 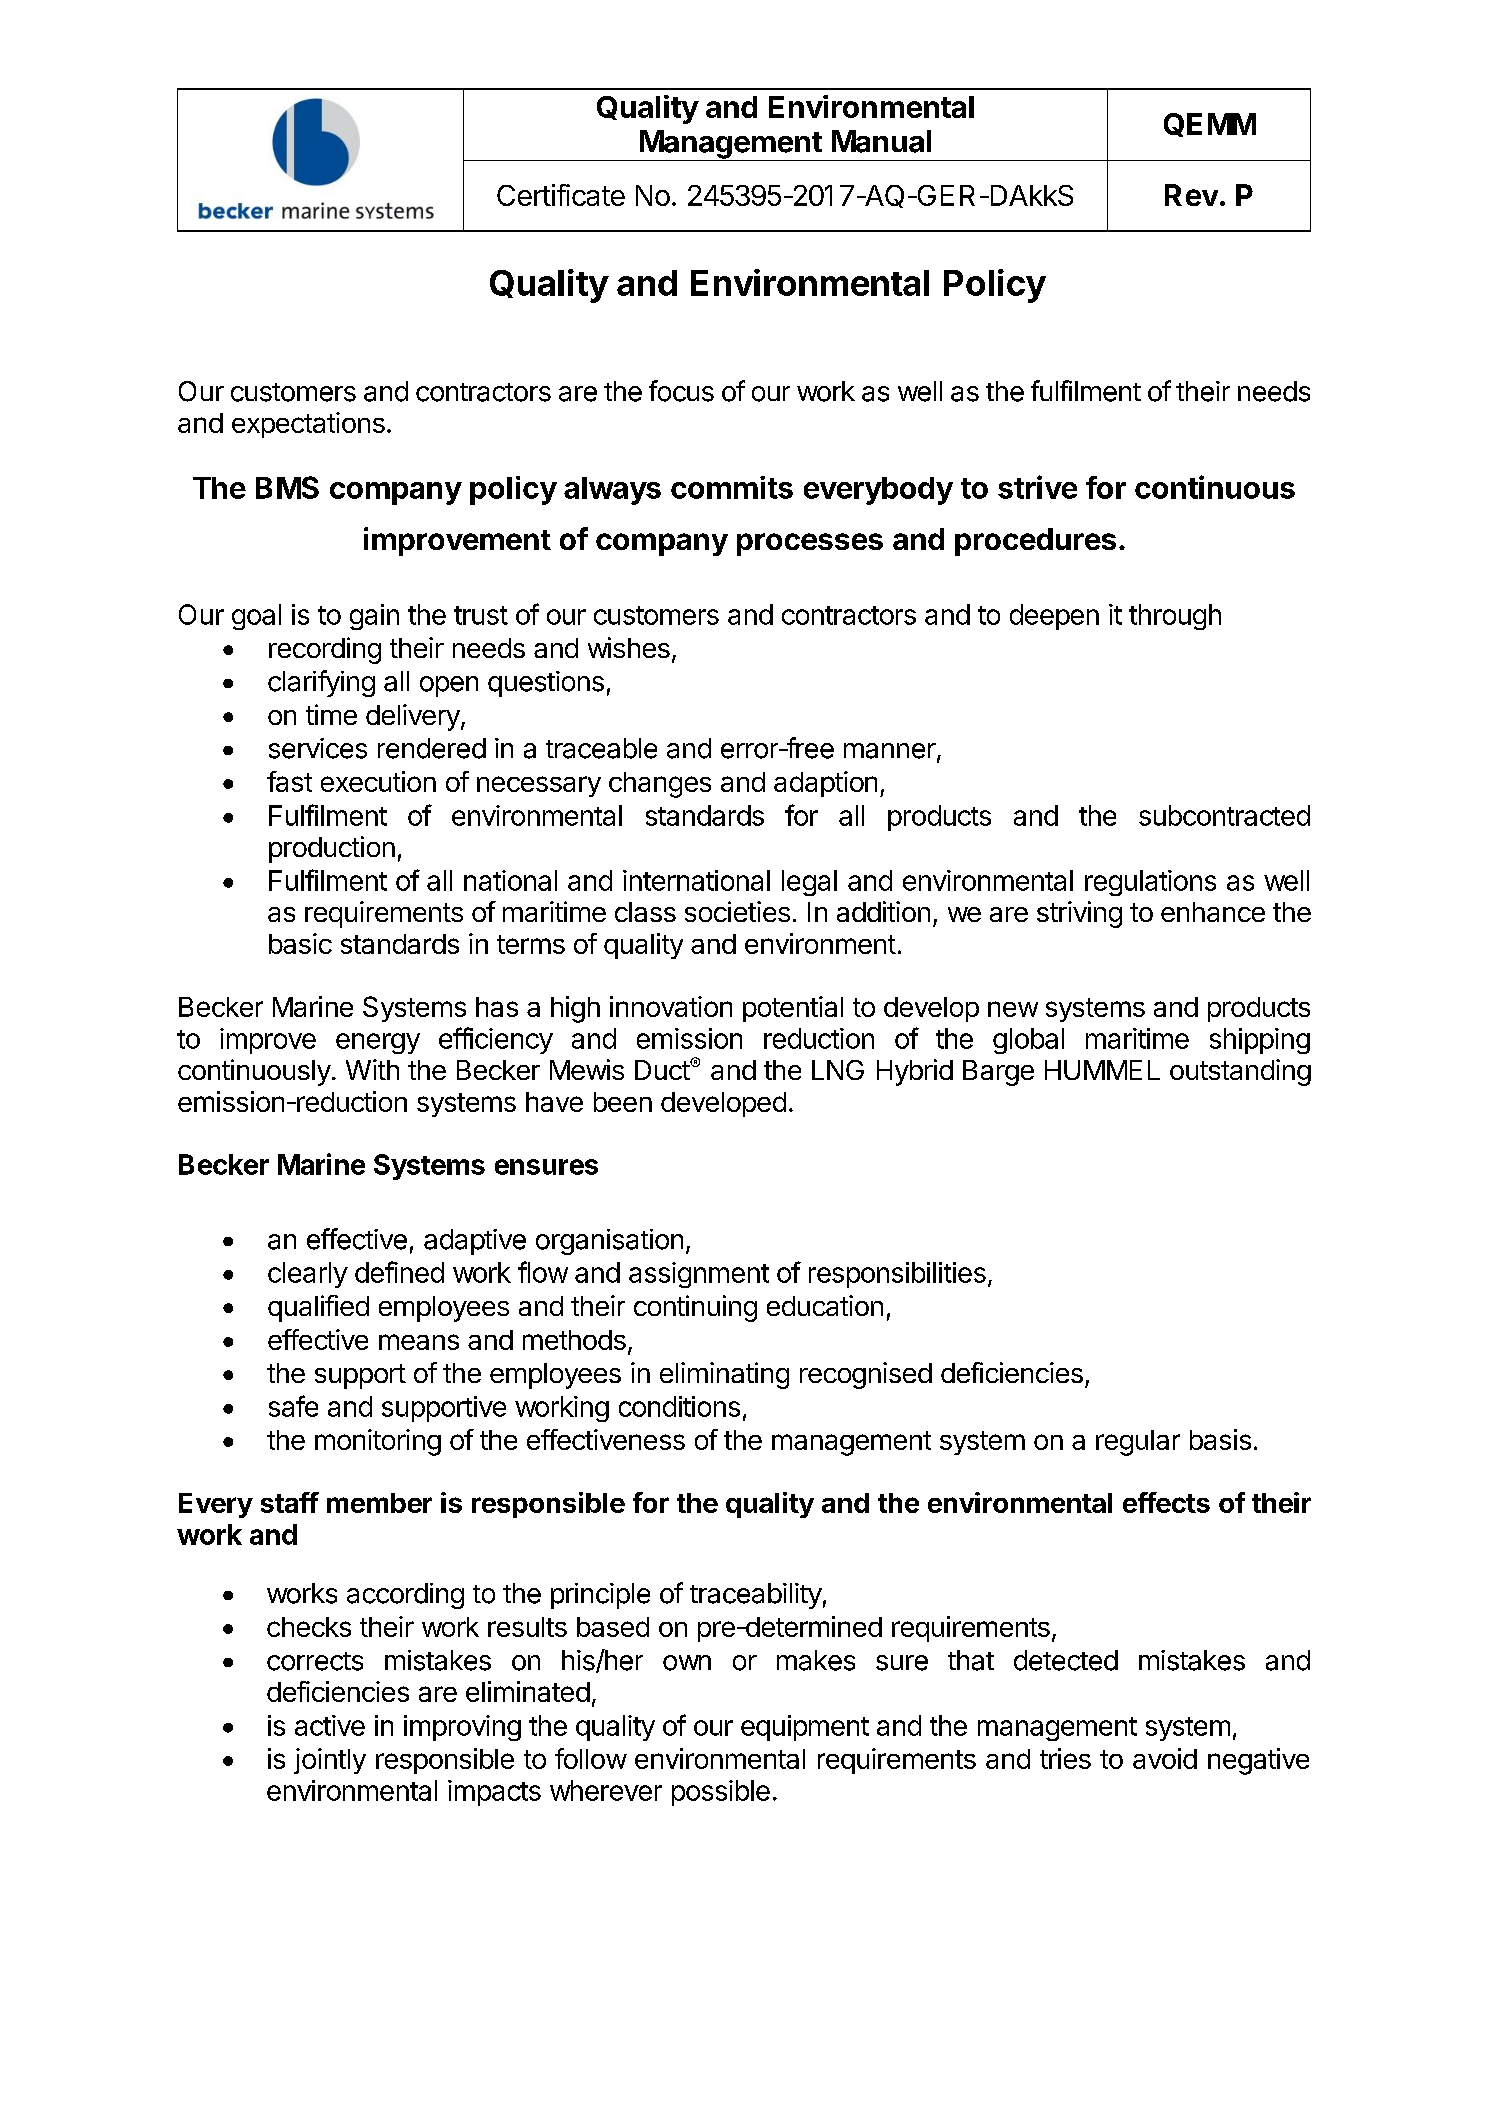 I want to click on equipment, so click(x=805, y=1728).
